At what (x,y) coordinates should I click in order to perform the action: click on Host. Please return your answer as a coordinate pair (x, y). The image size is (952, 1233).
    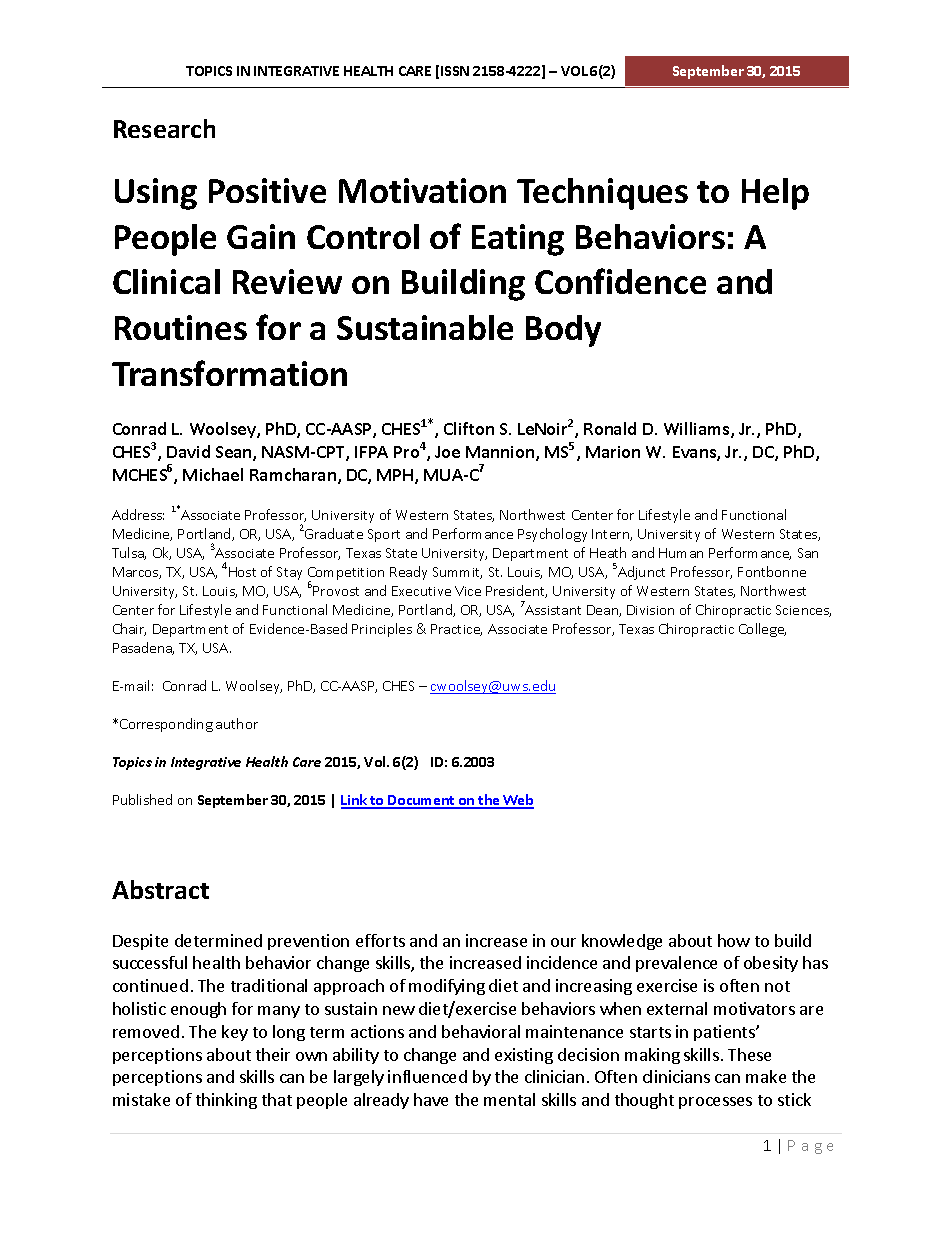
    Looking at the image, I should click on (242, 572).
